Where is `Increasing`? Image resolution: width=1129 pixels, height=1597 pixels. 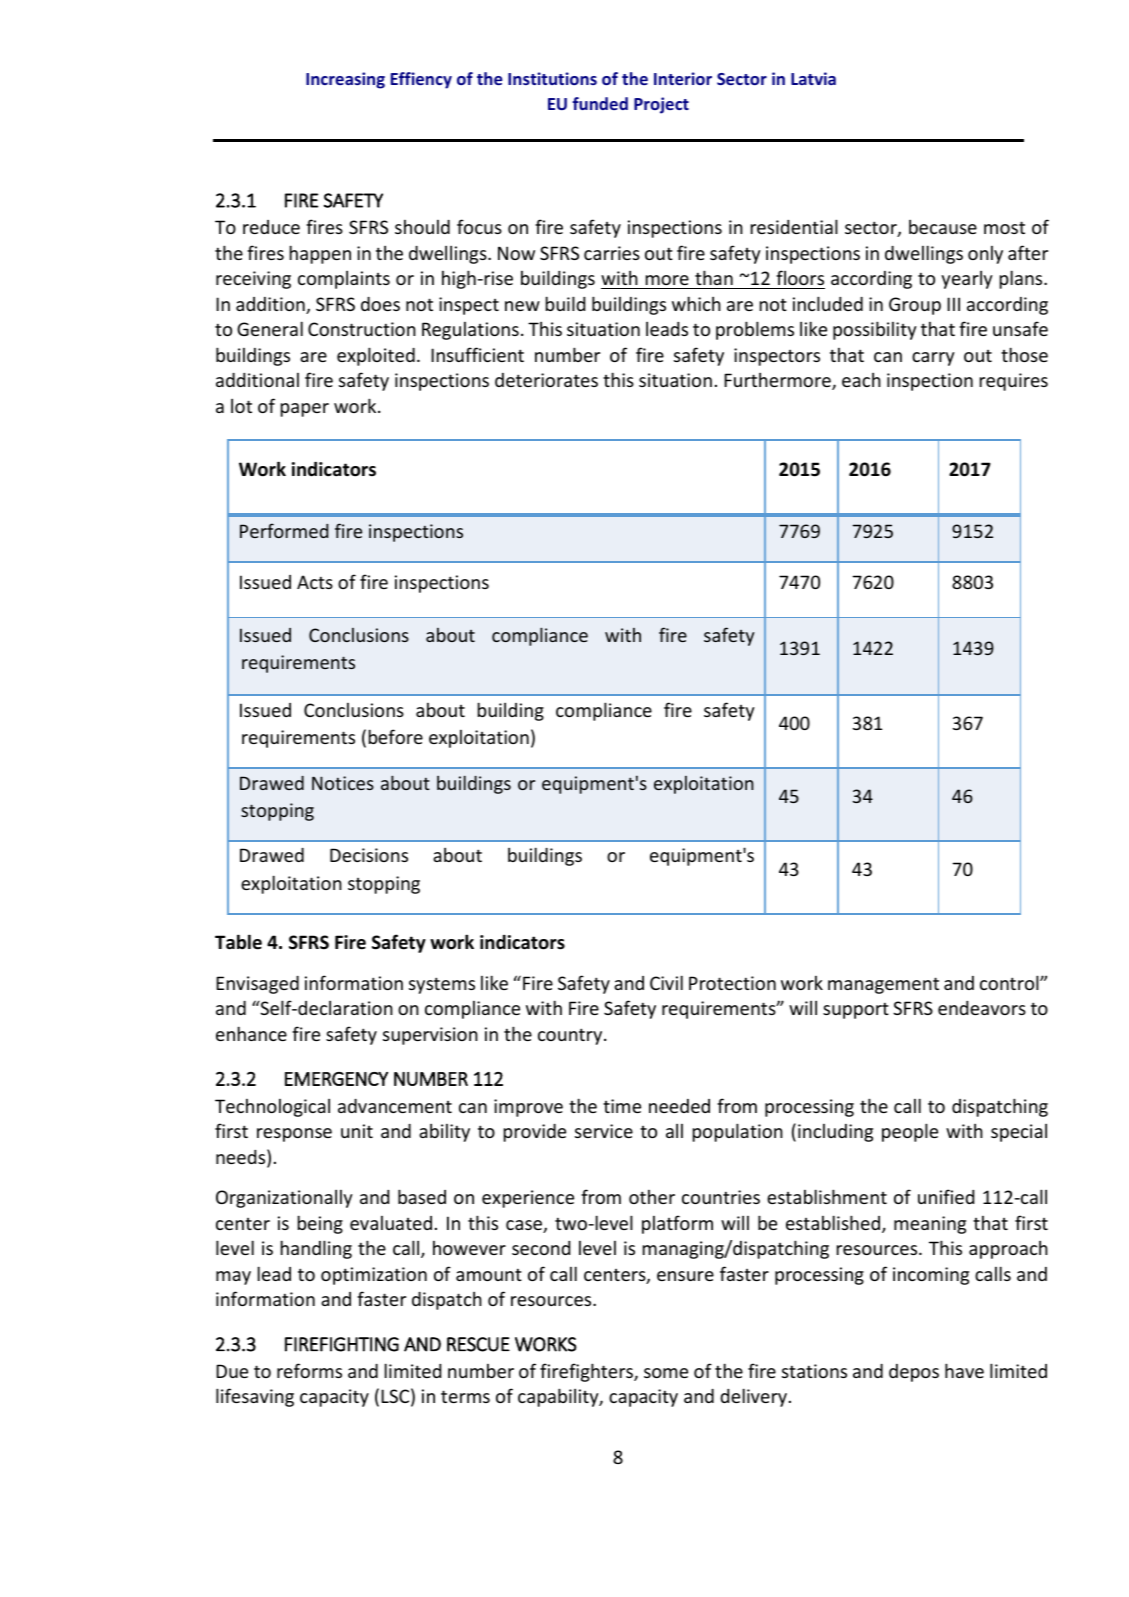 Increasing is located at coordinates (345, 80).
